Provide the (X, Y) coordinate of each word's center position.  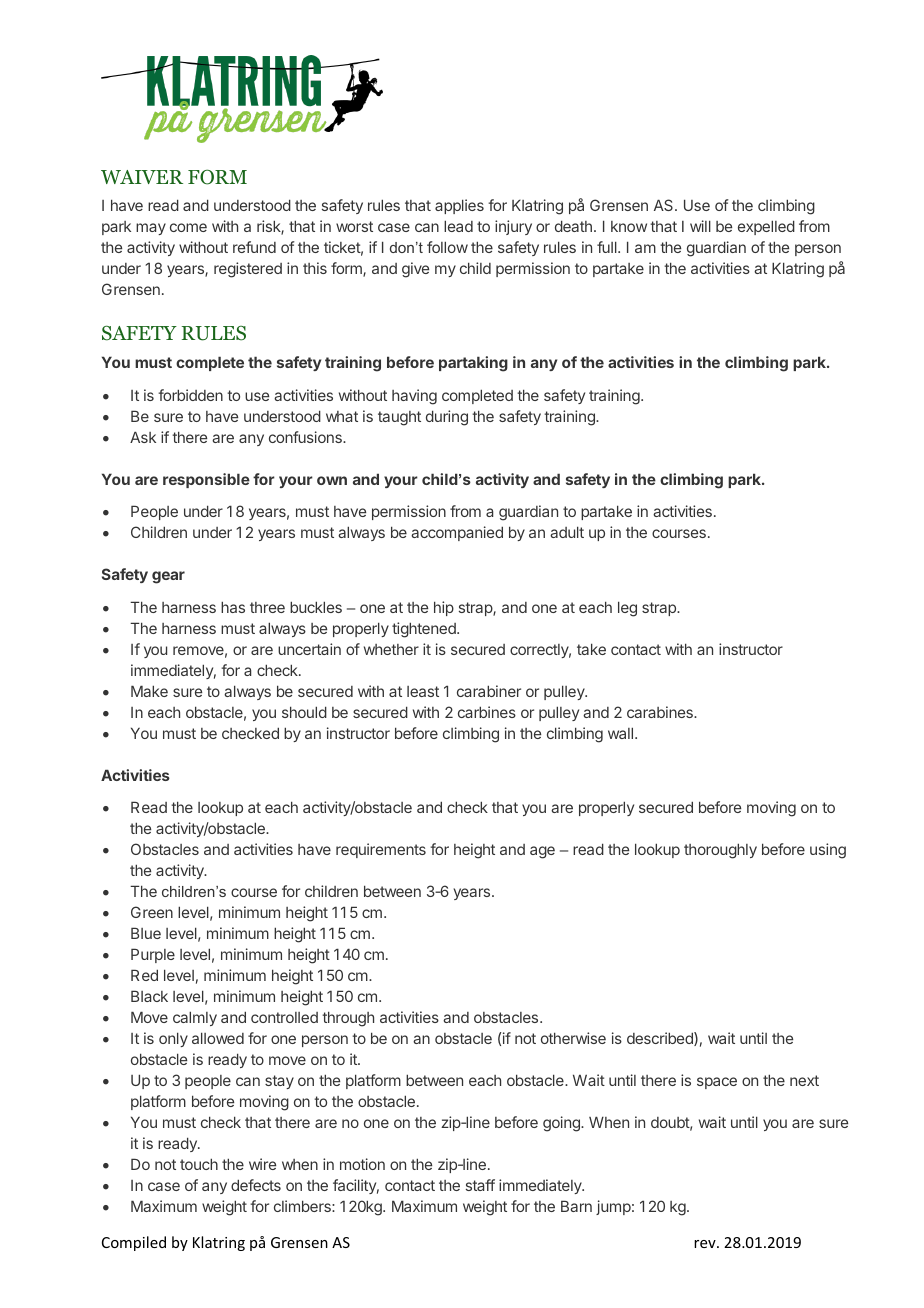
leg (627, 609)
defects (256, 1185)
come (188, 227)
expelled (766, 227)
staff (480, 1185)
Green (152, 912)
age (542, 852)
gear (168, 577)
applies (459, 206)
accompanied (457, 533)
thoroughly (720, 851)
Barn (576, 1206)
